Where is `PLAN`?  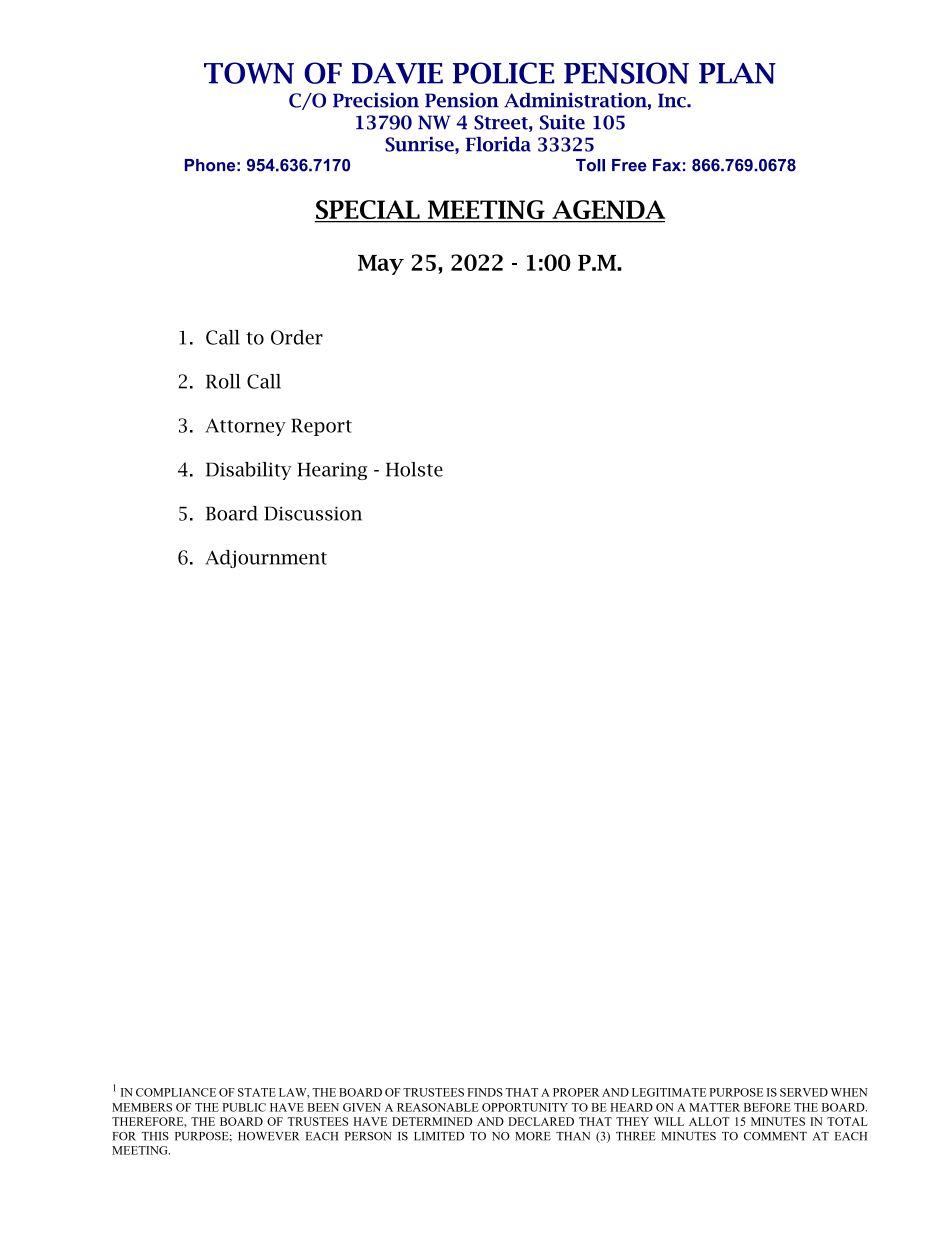 PLAN is located at coordinates (737, 73).
